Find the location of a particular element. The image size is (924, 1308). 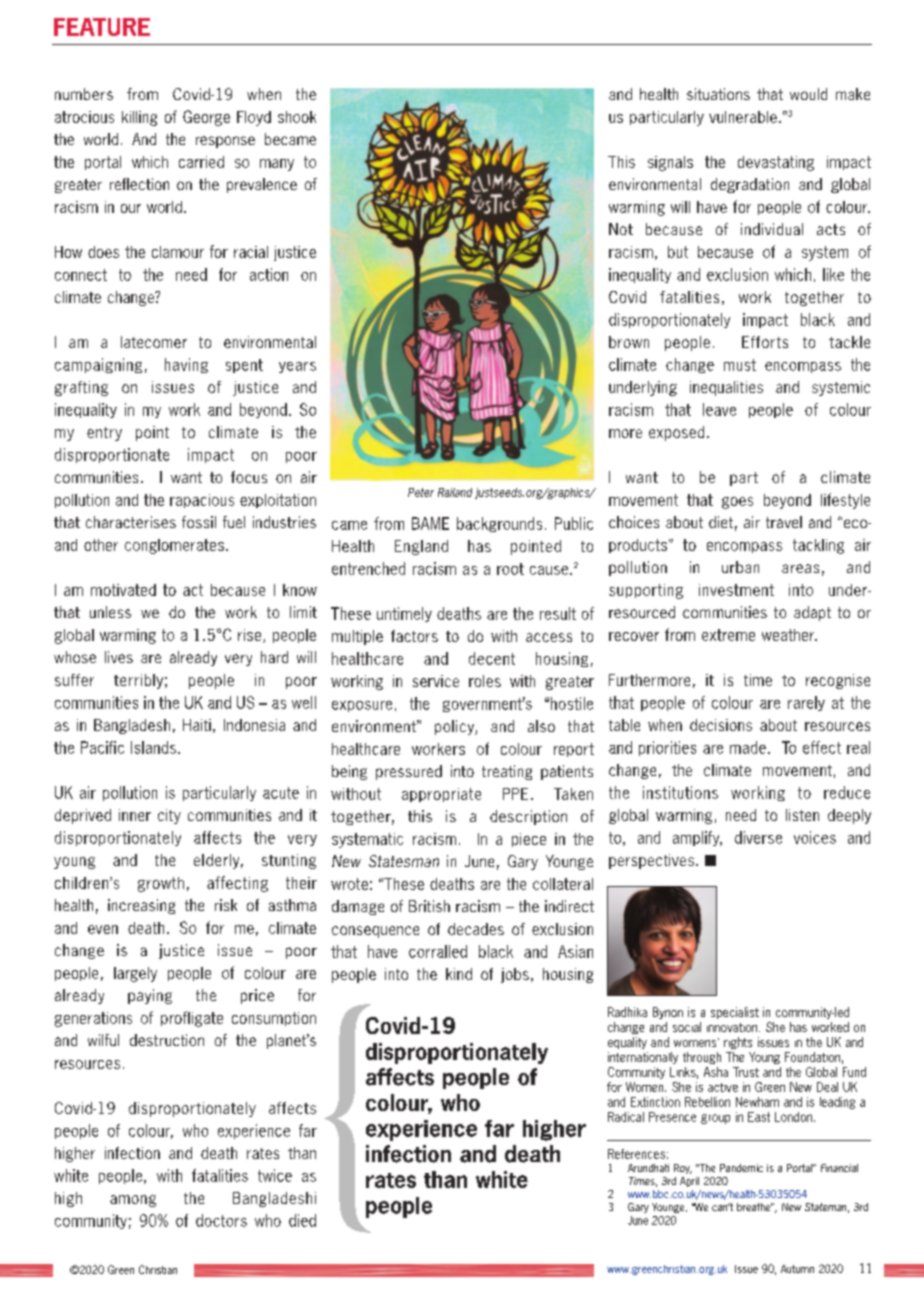

killing is located at coordinates (139, 118).
